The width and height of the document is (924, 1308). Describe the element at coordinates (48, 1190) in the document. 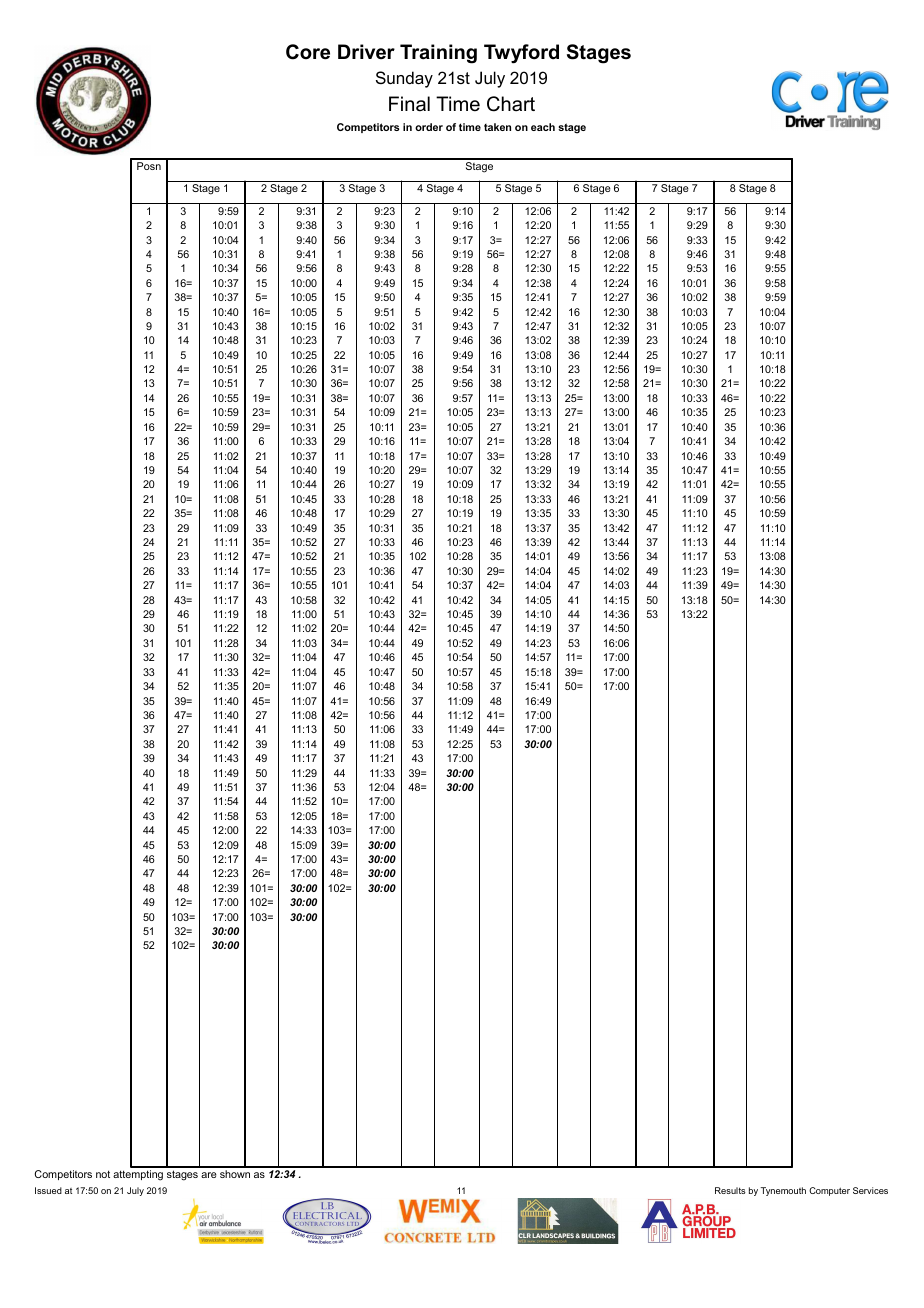

I see `Issued` at that location.
